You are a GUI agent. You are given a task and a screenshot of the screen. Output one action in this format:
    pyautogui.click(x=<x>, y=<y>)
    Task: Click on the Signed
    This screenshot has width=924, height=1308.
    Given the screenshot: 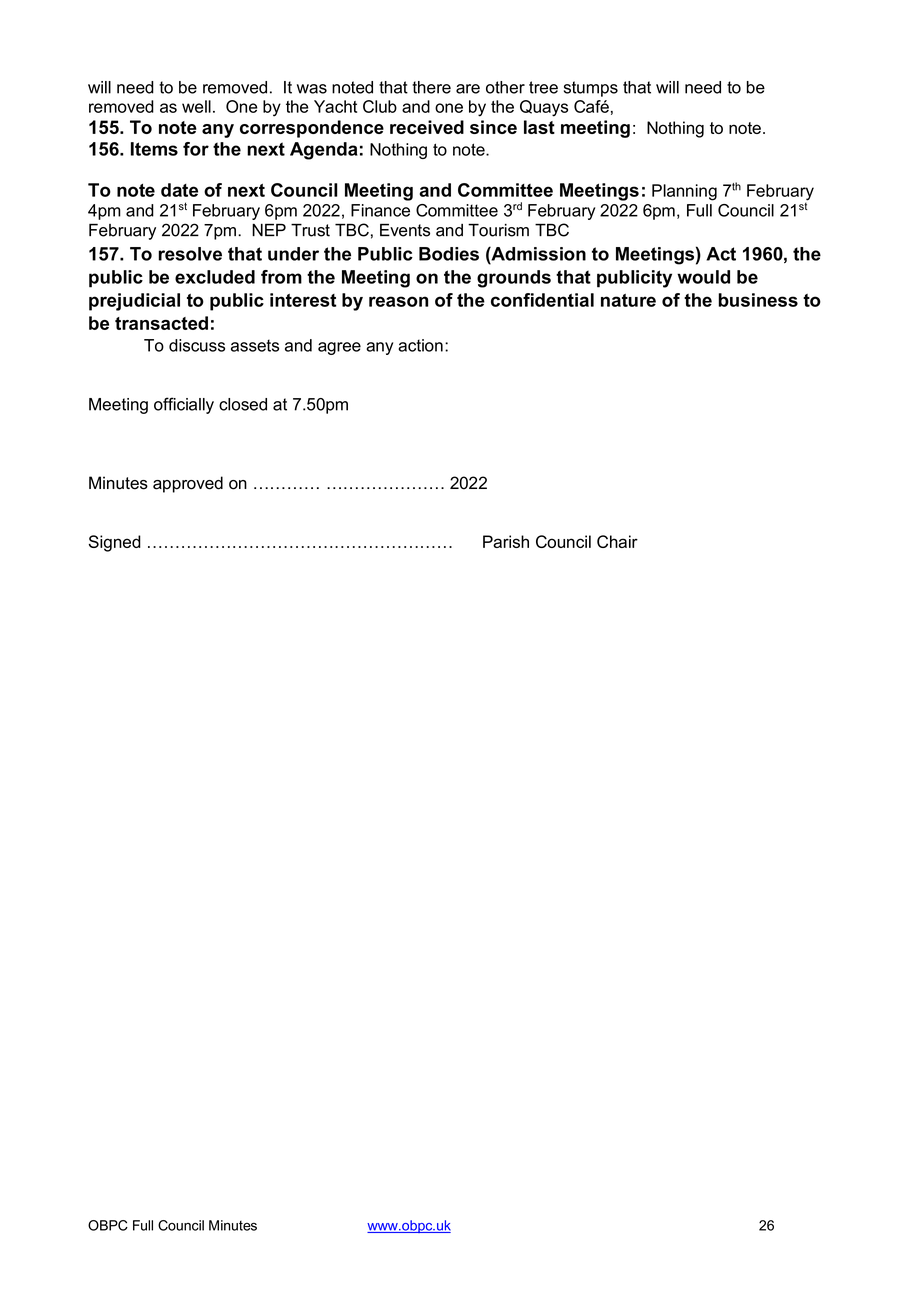 What is the action you would take?
    pyautogui.click(x=115, y=543)
